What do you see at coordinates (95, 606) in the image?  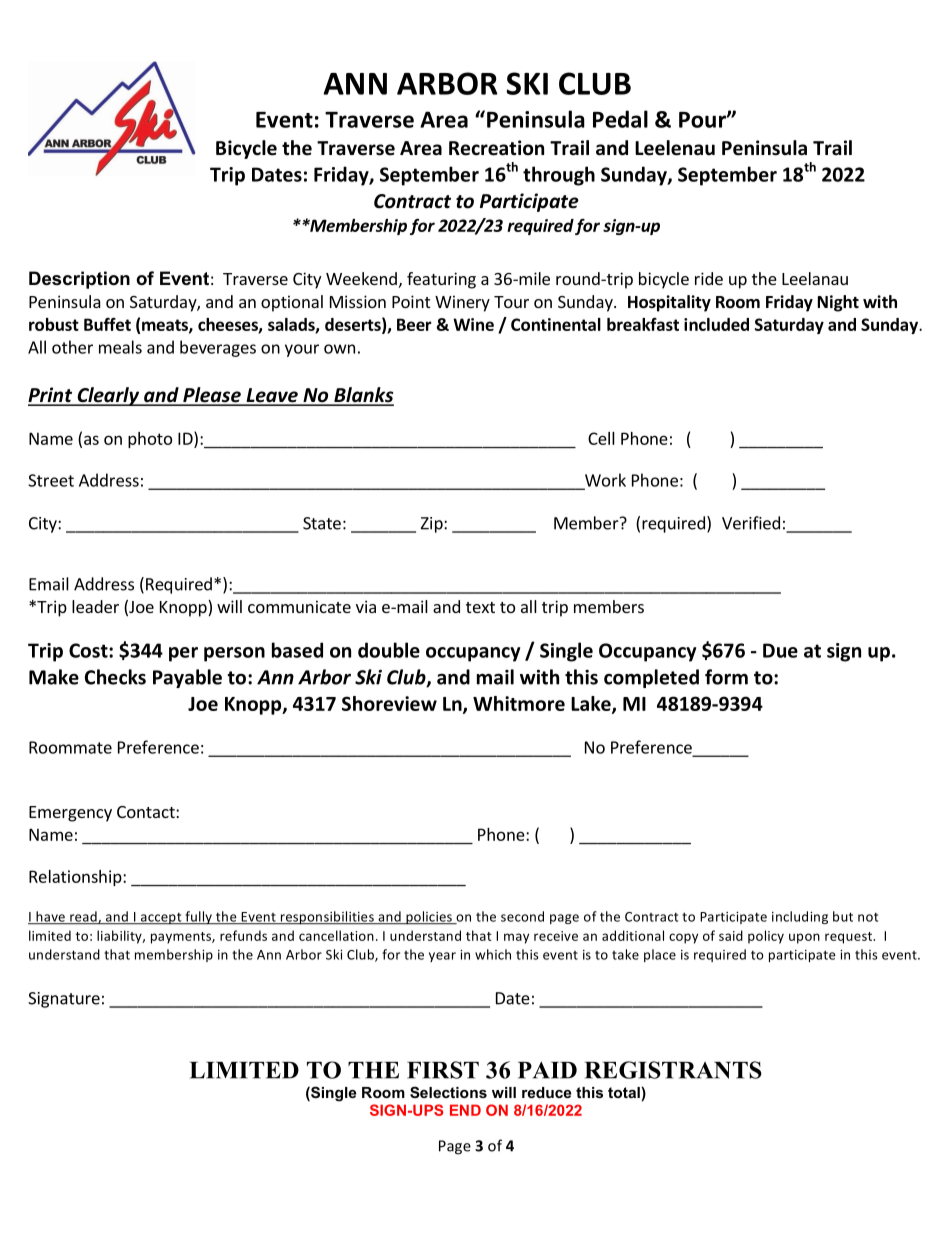 I see `leader` at bounding box center [95, 606].
